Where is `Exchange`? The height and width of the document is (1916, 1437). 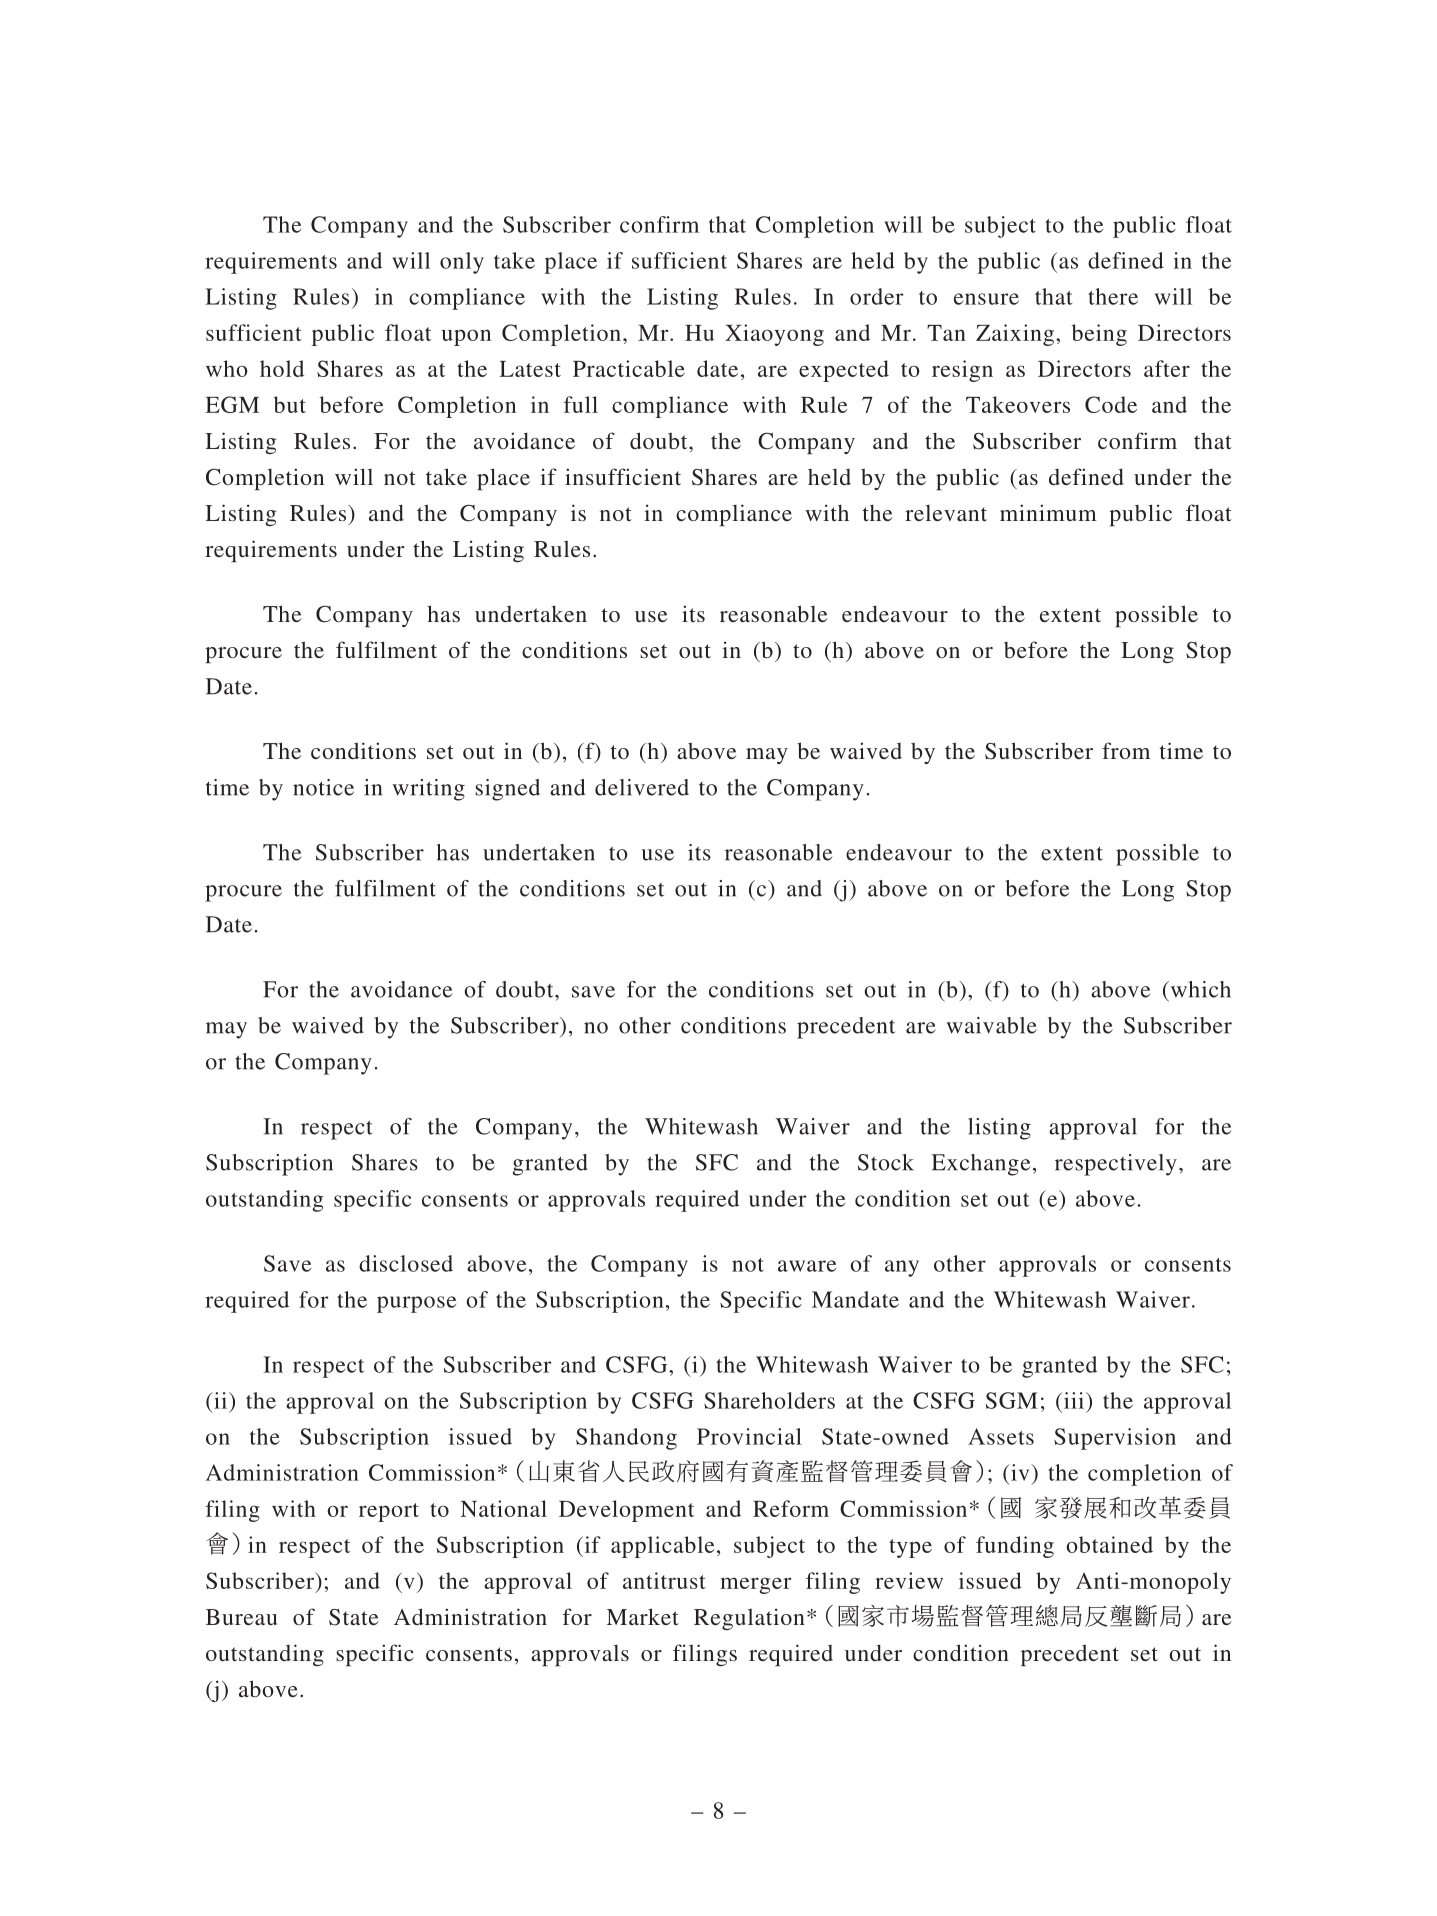
Exchange is located at coordinates (980, 1165).
